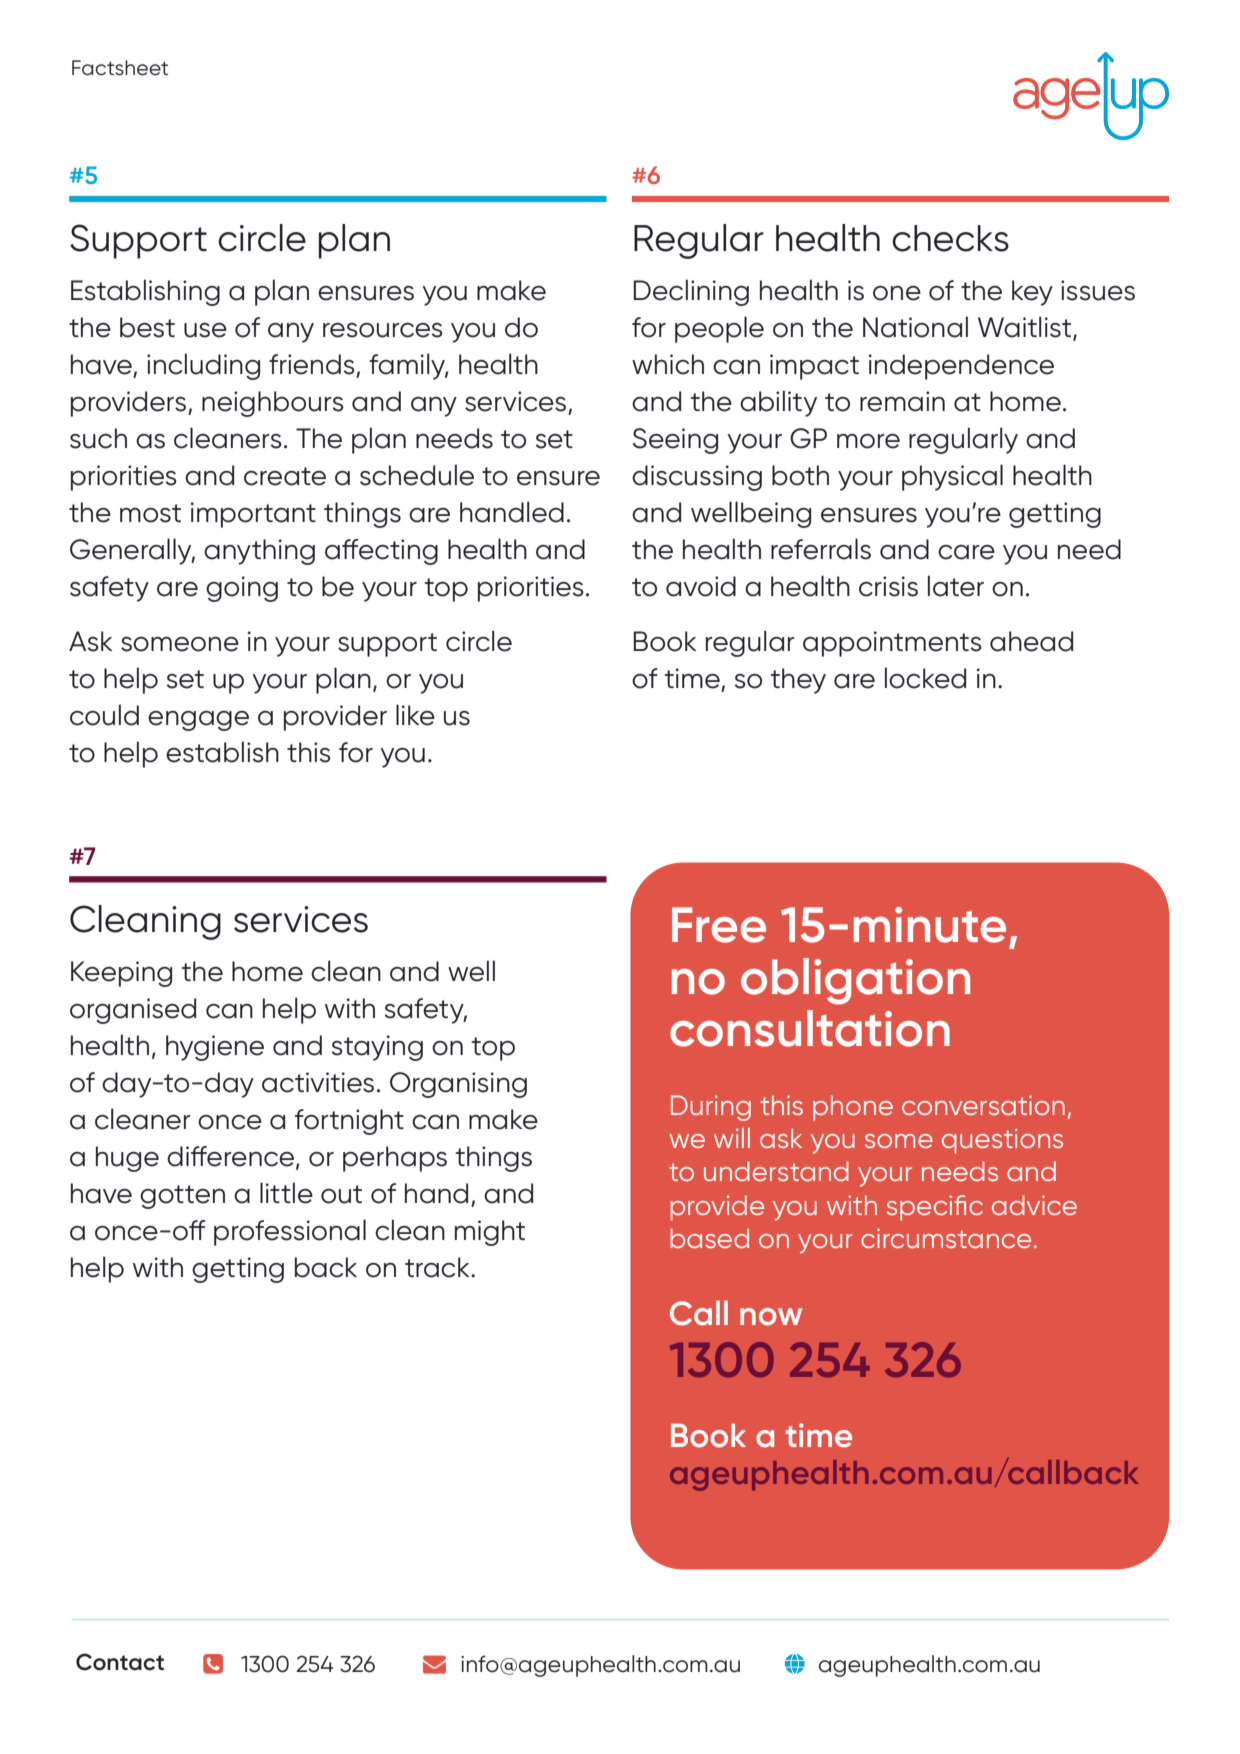  What do you see at coordinates (1032, 293) in the screenshot?
I see `key` at bounding box center [1032, 293].
